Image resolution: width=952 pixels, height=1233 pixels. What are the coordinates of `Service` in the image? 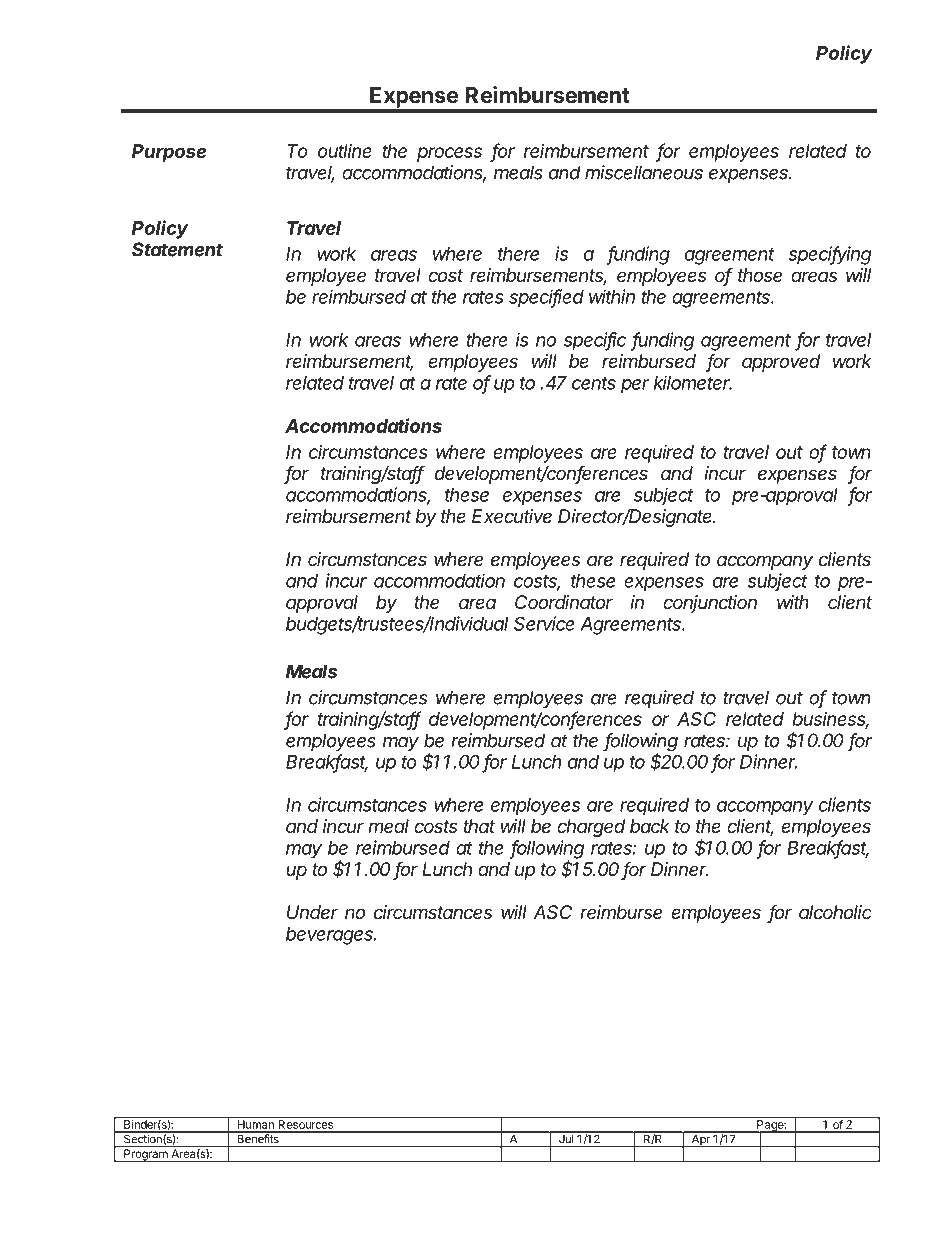 It's located at (544, 623).
